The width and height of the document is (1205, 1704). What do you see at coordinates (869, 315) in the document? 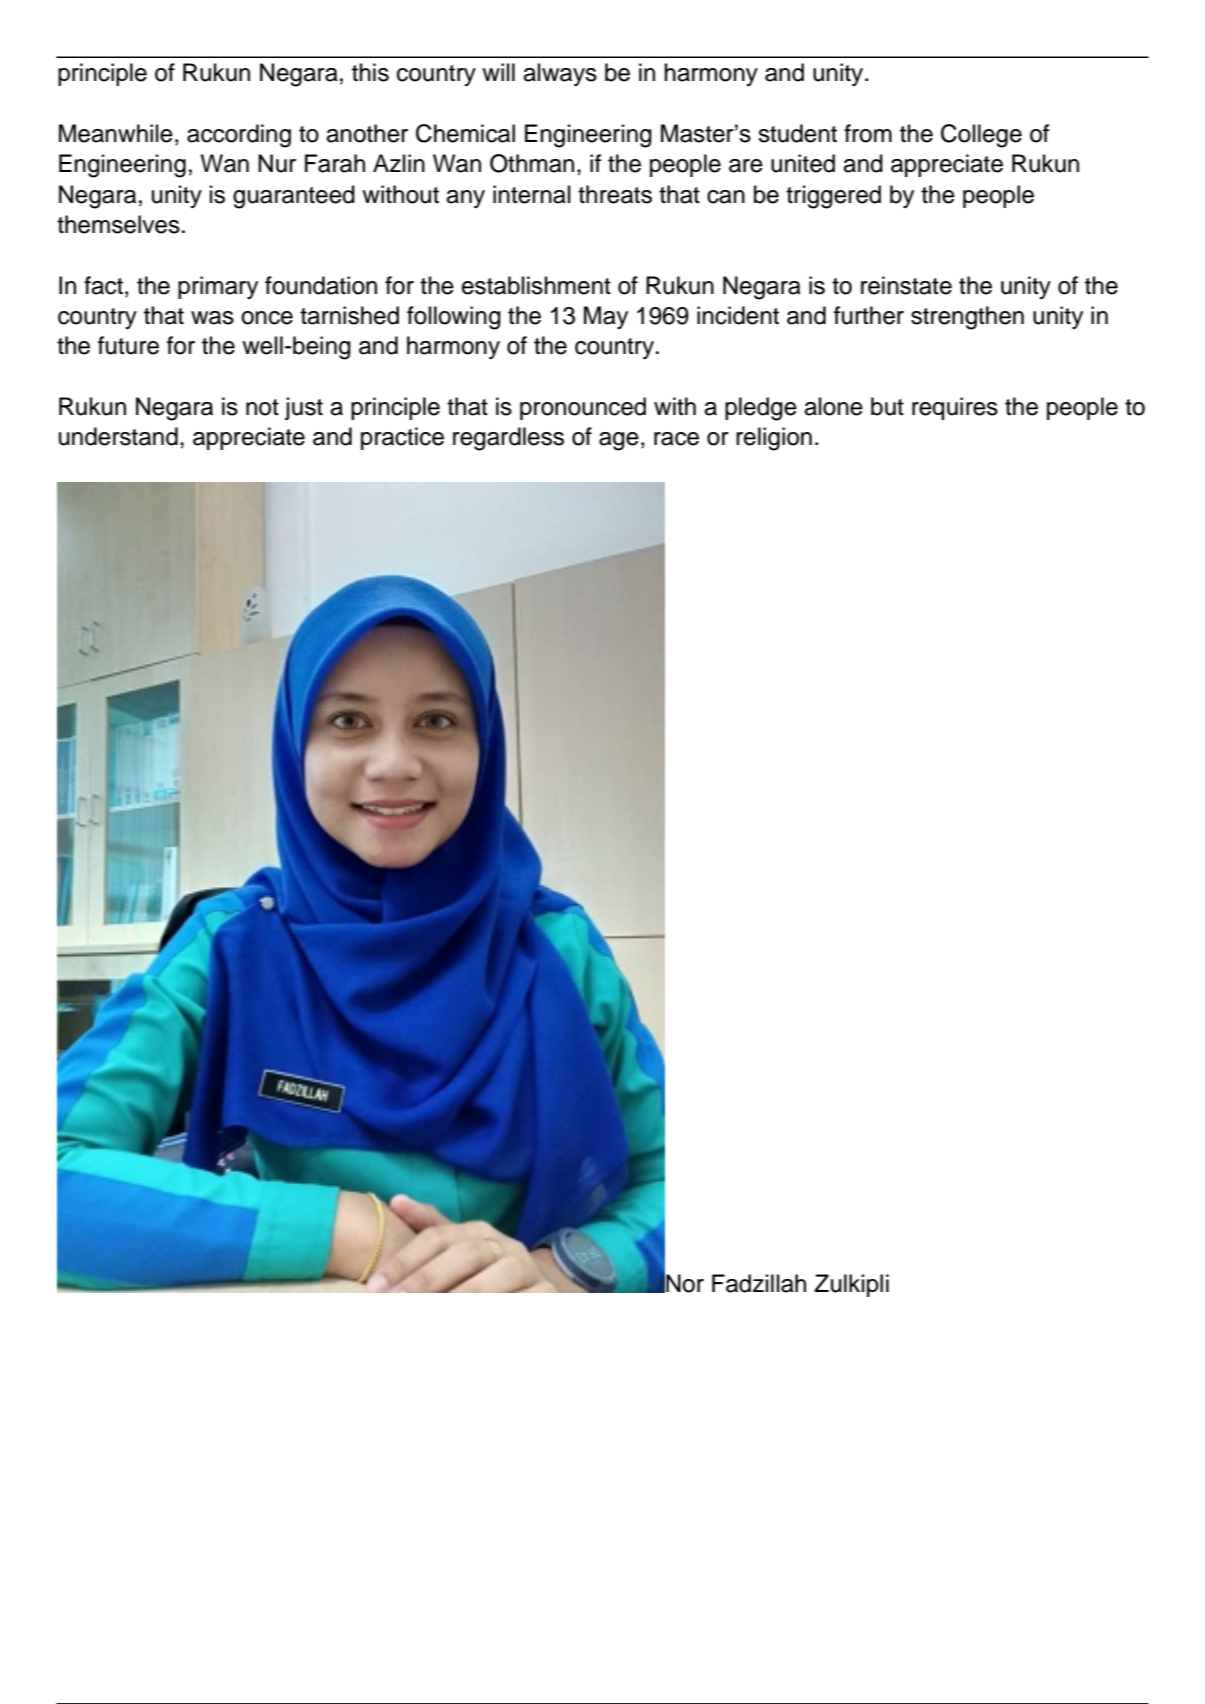
I see `further` at bounding box center [869, 315].
